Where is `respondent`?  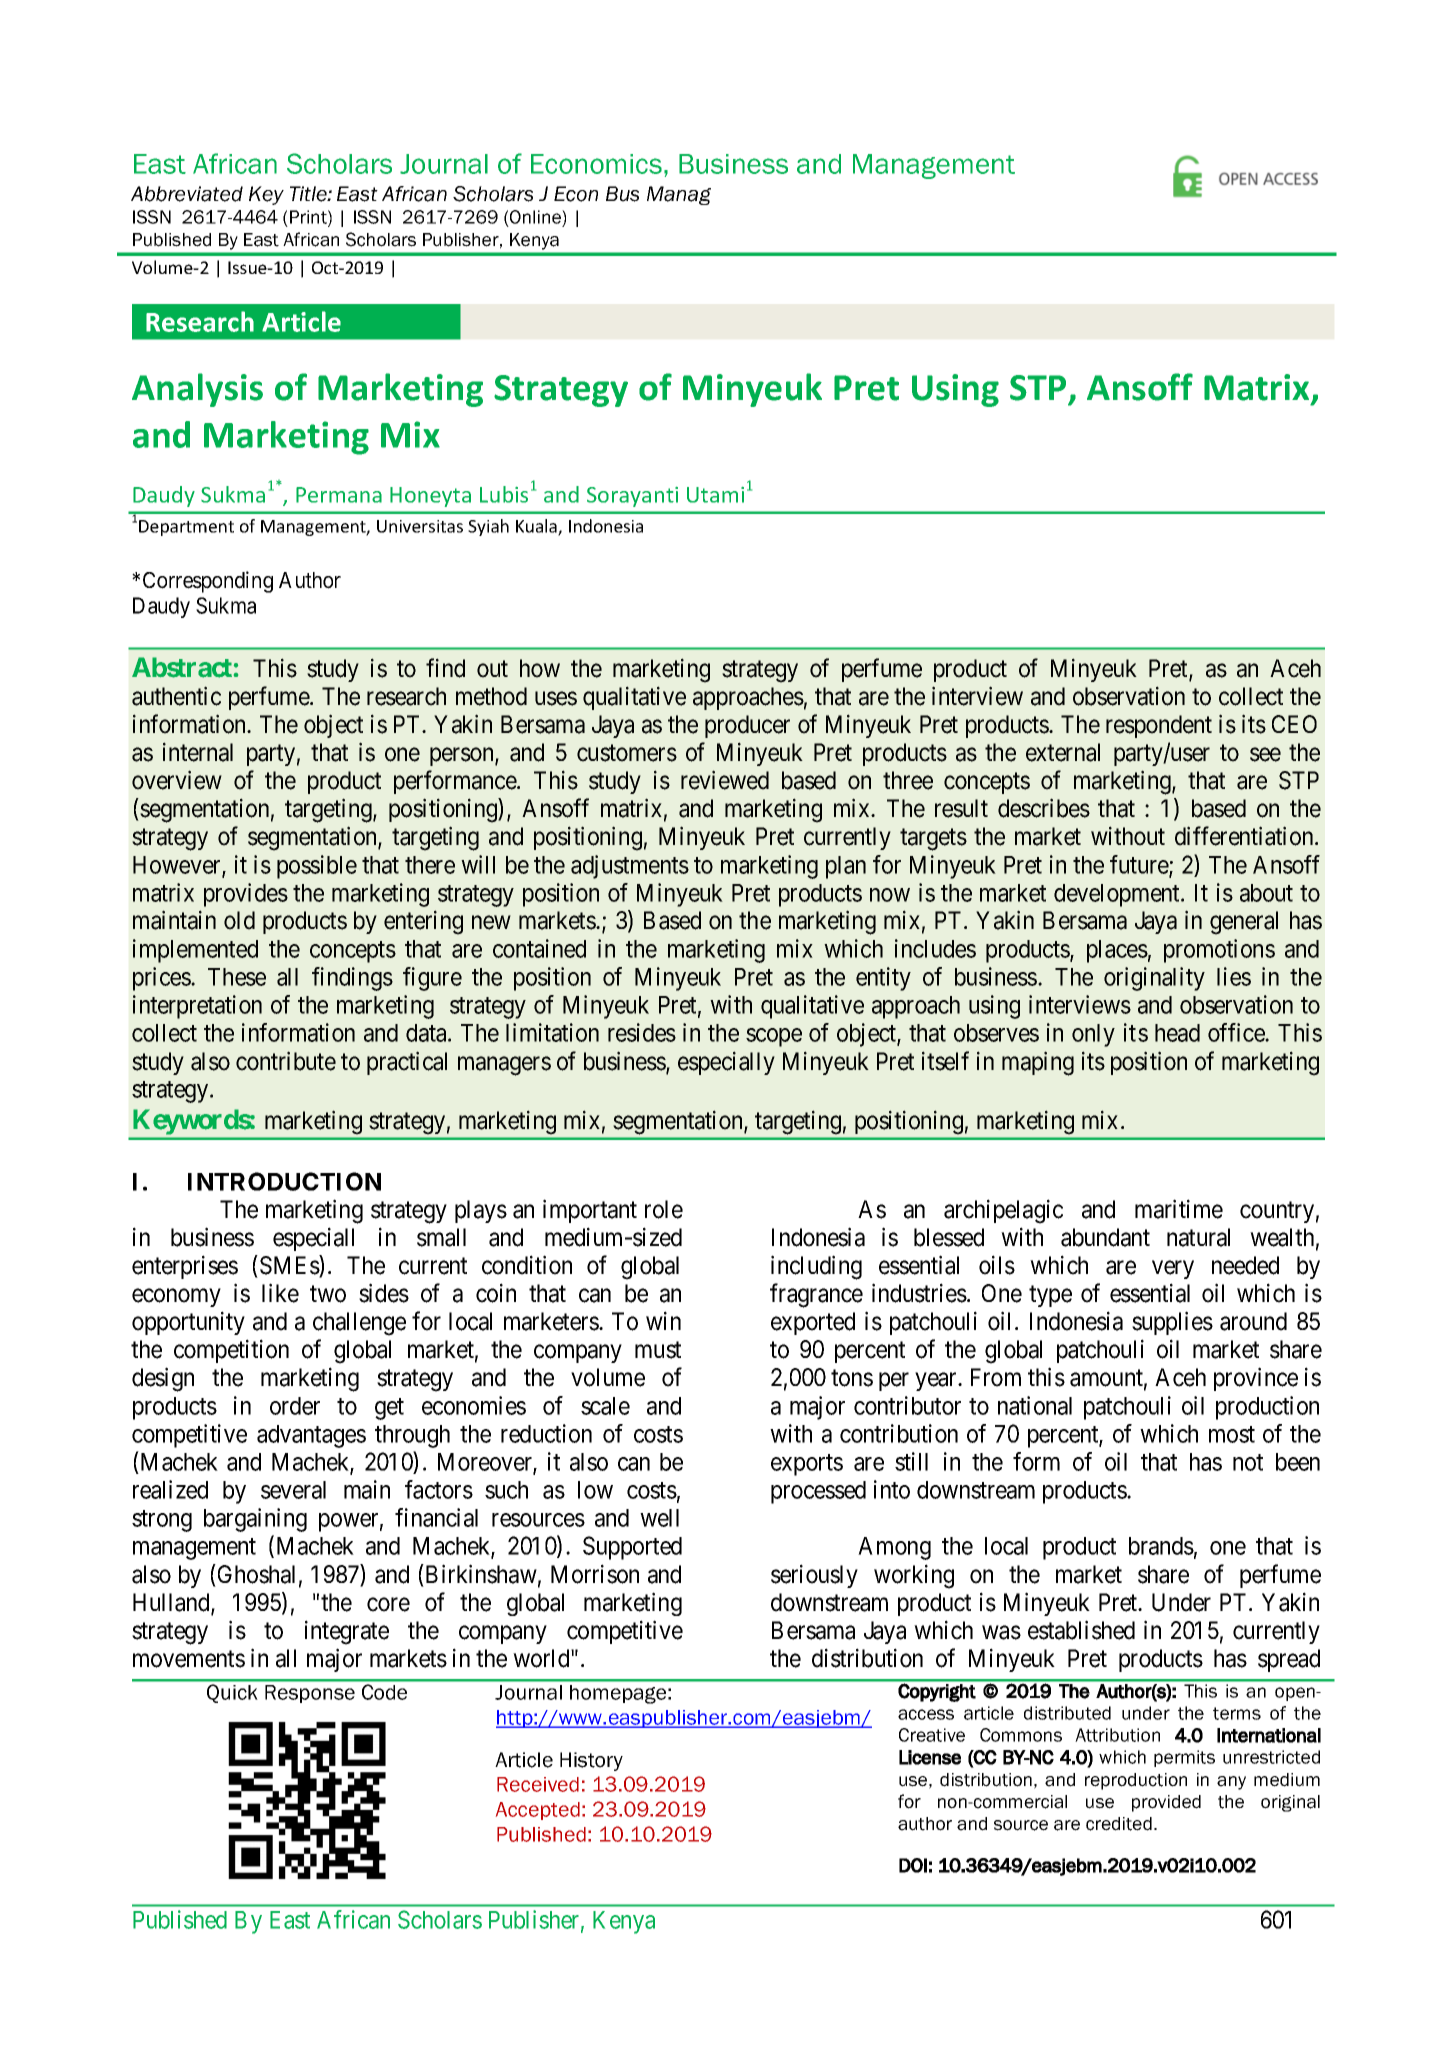 respondent is located at coordinates (1159, 726).
